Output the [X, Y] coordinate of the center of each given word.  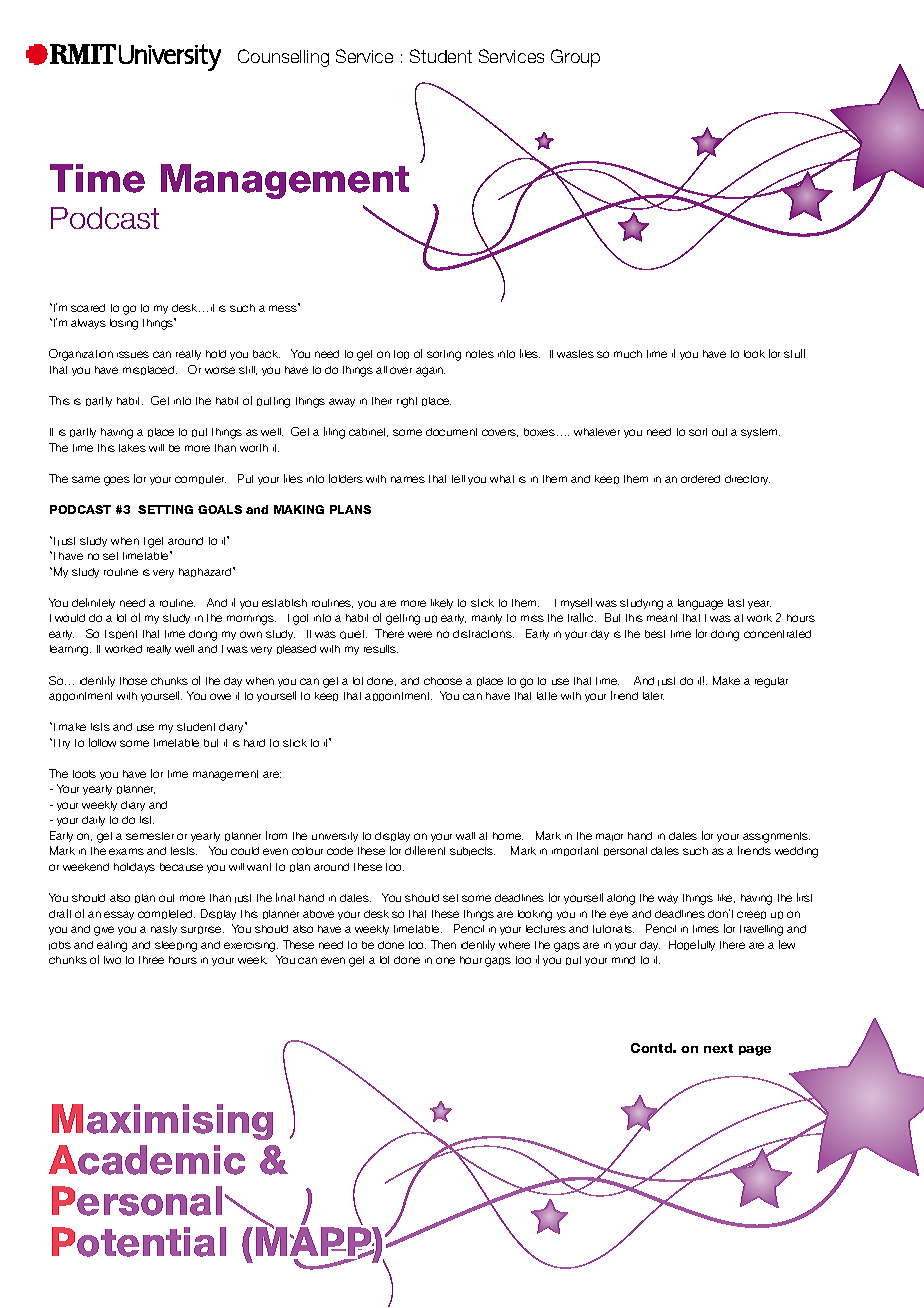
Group [575, 58]
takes [132, 448]
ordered [700, 479]
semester [150, 836]
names [408, 479]
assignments [776, 837]
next [718, 1048]
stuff [794, 353]
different [425, 850]
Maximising [162, 1122]
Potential [139, 1242]
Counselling [283, 58]
